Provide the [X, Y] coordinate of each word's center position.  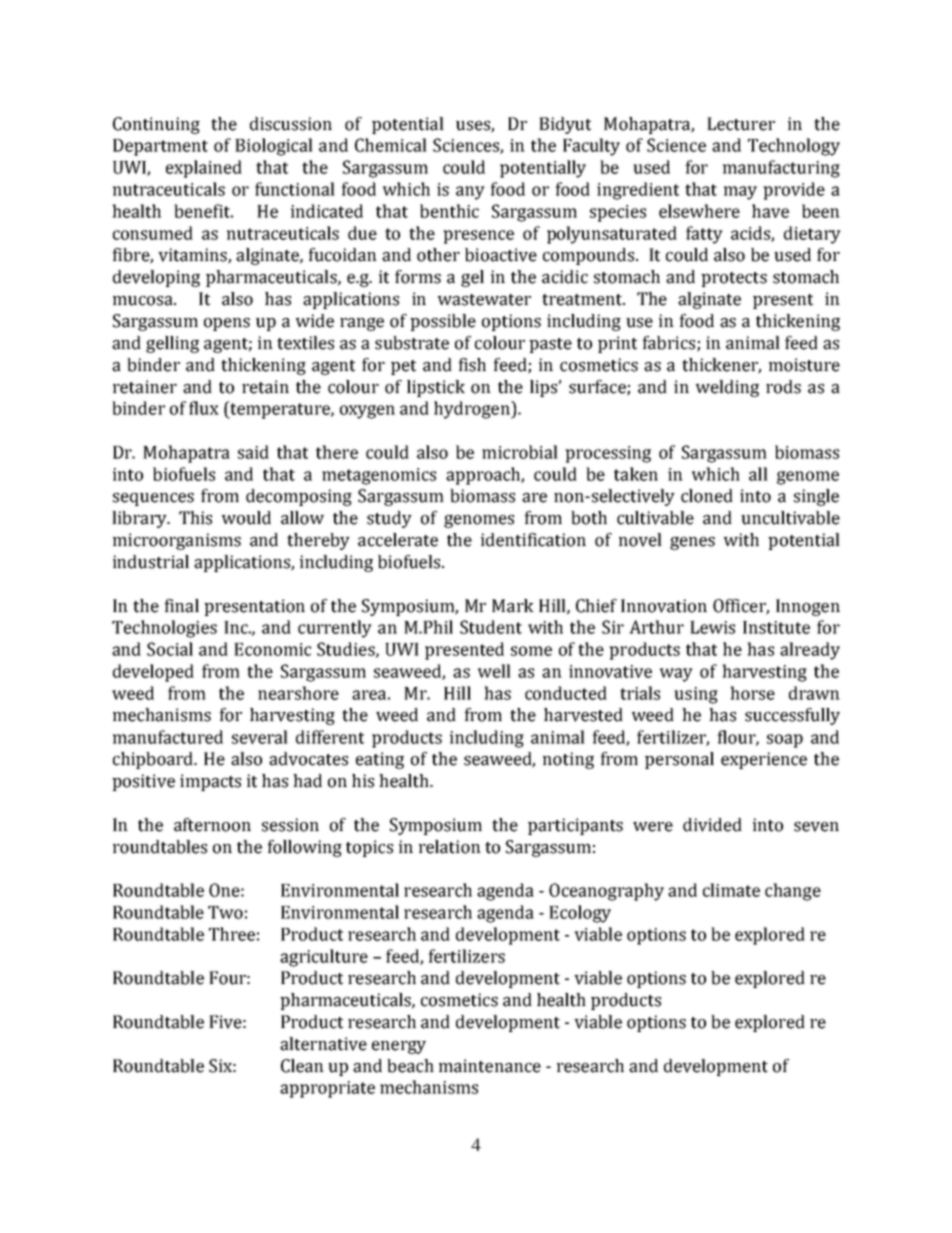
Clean [302, 1066]
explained [204, 169]
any [470, 193]
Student [491, 627]
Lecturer [741, 124]
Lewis [712, 627]
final [181, 606]
